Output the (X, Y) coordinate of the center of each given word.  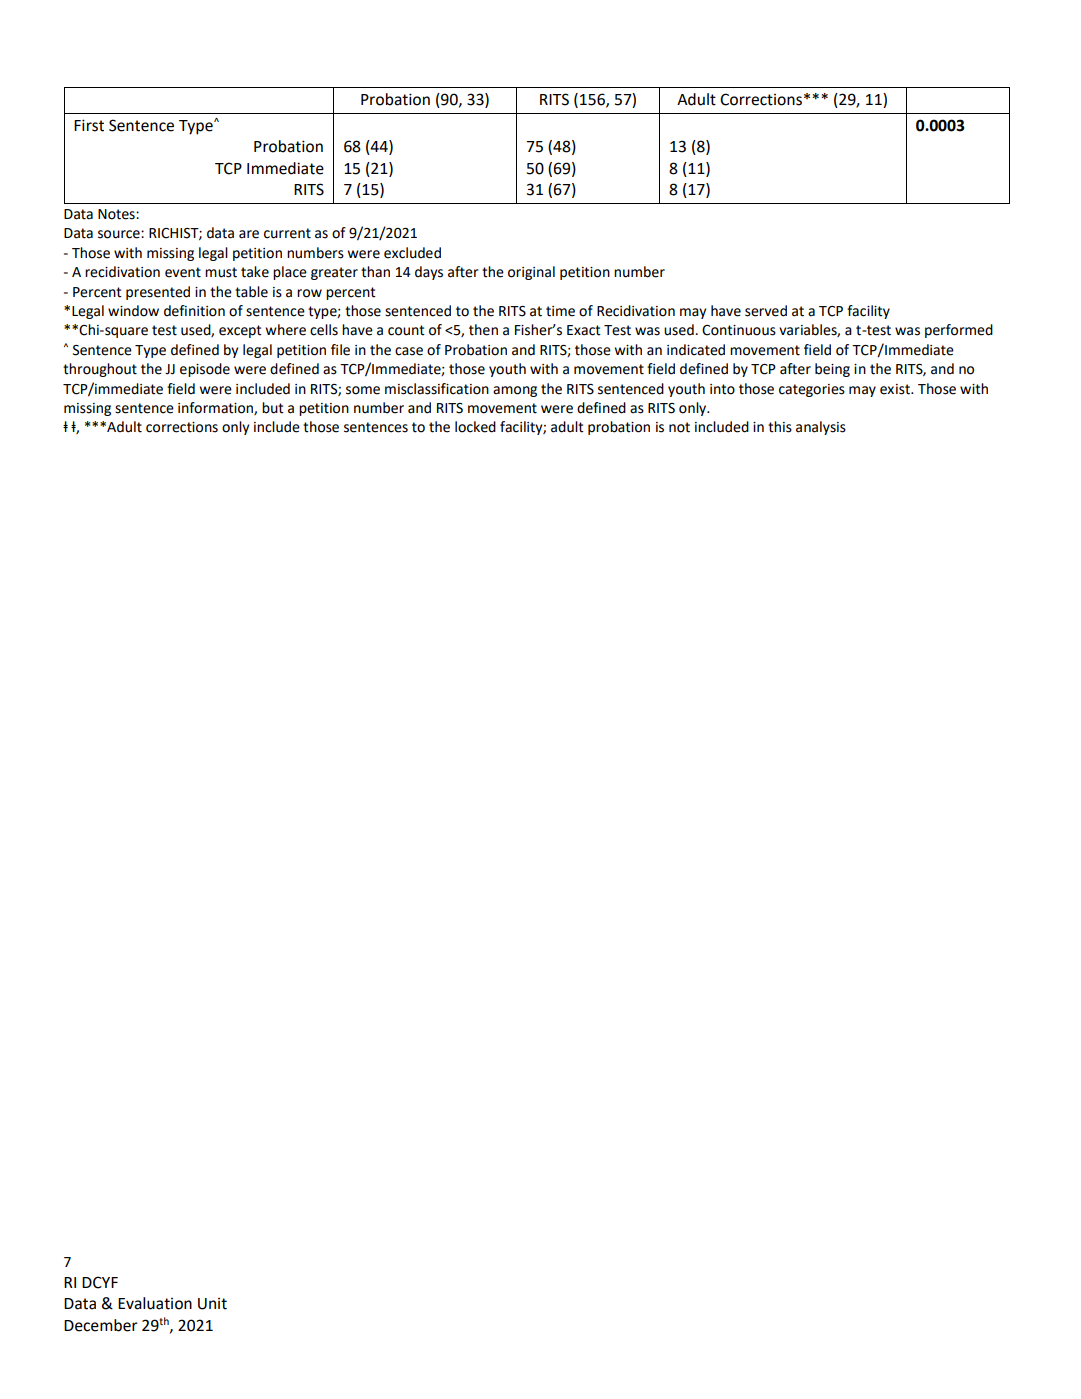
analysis (821, 428)
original (531, 273)
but (273, 408)
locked (475, 427)
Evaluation (155, 1303)
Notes (117, 214)
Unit (212, 1304)
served (766, 311)
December (101, 1325)
